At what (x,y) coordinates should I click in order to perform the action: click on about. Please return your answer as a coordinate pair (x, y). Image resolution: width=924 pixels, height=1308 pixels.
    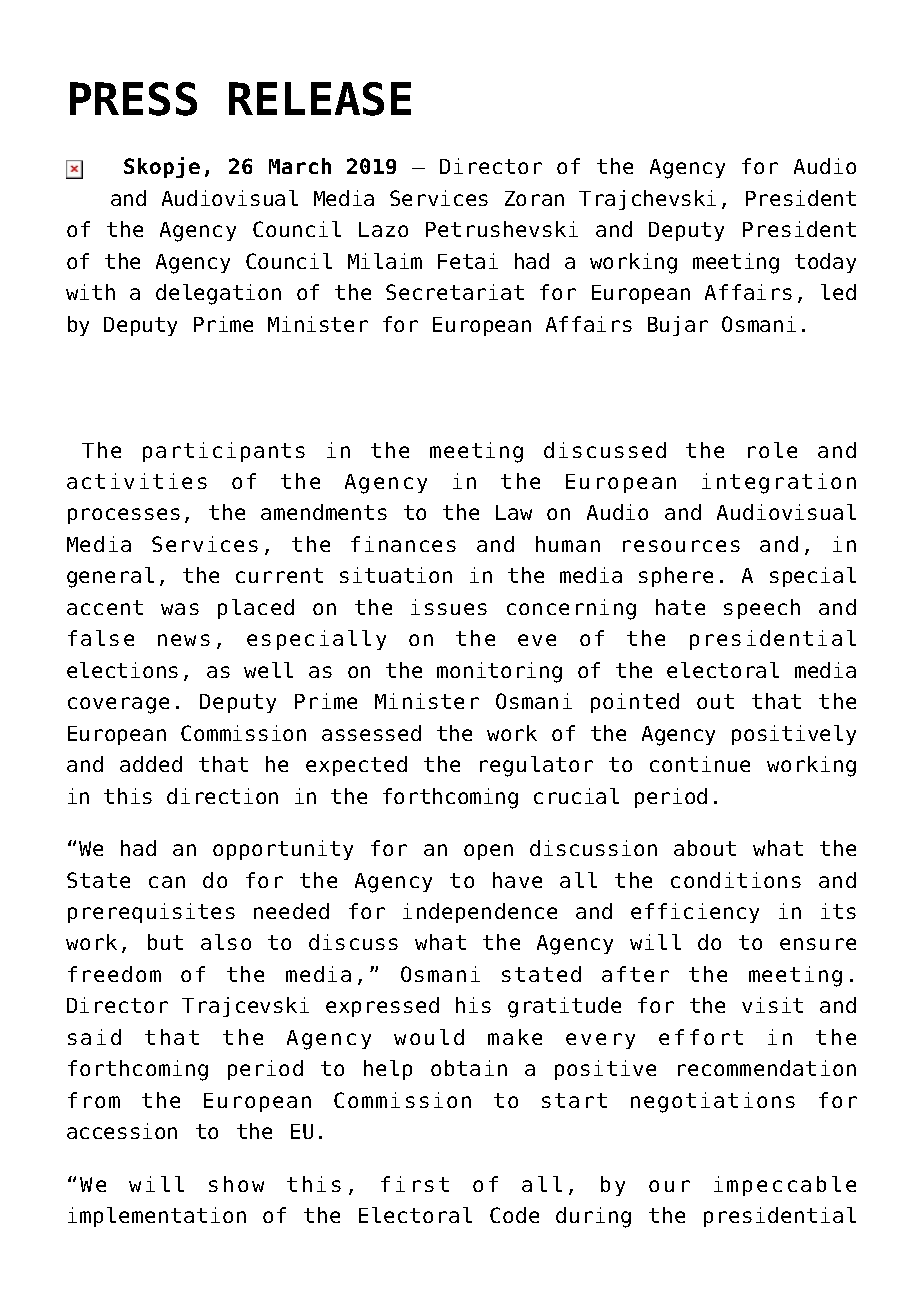
    Looking at the image, I should click on (705, 848).
